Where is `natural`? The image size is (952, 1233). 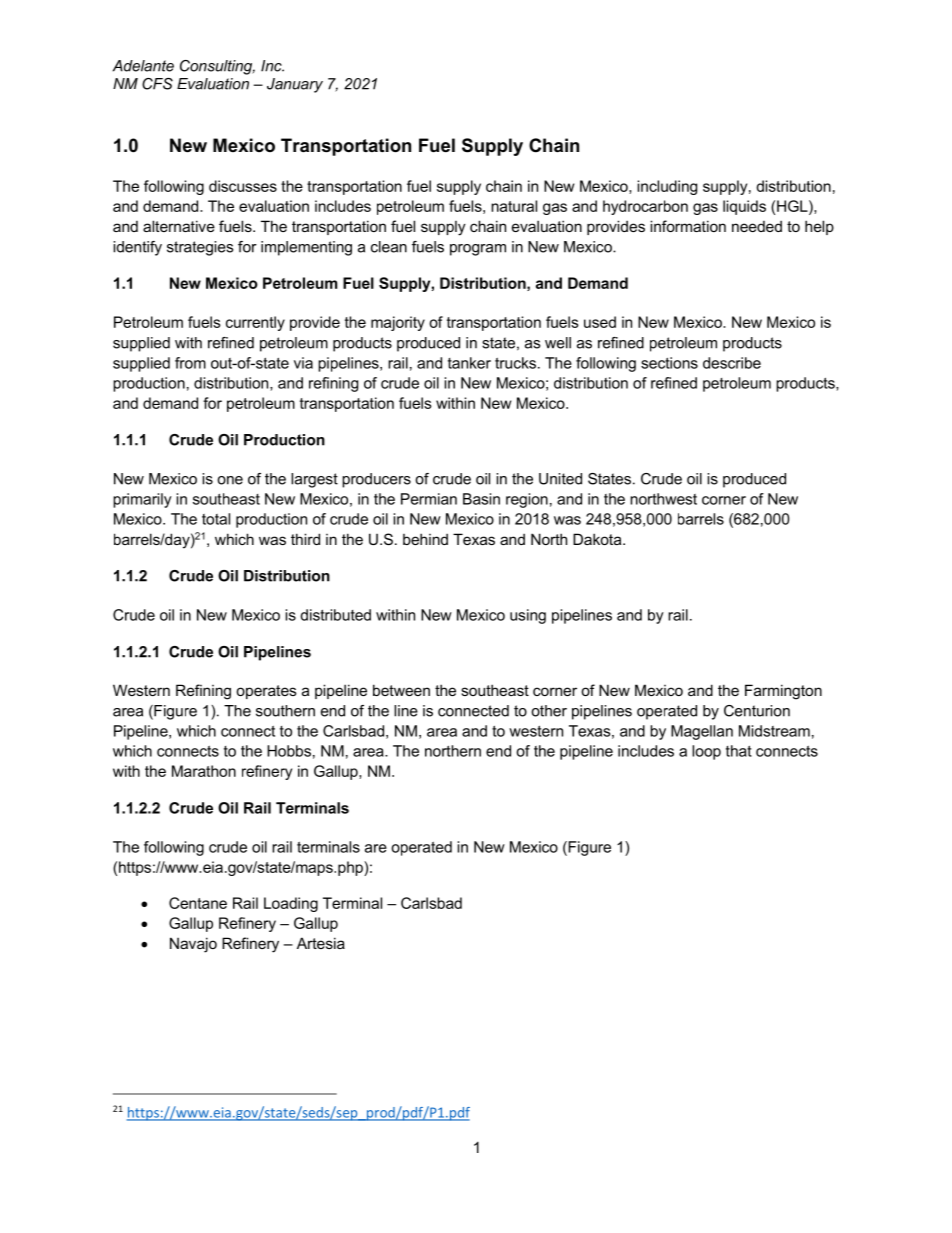
natural is located at coordinates (514, 206).
